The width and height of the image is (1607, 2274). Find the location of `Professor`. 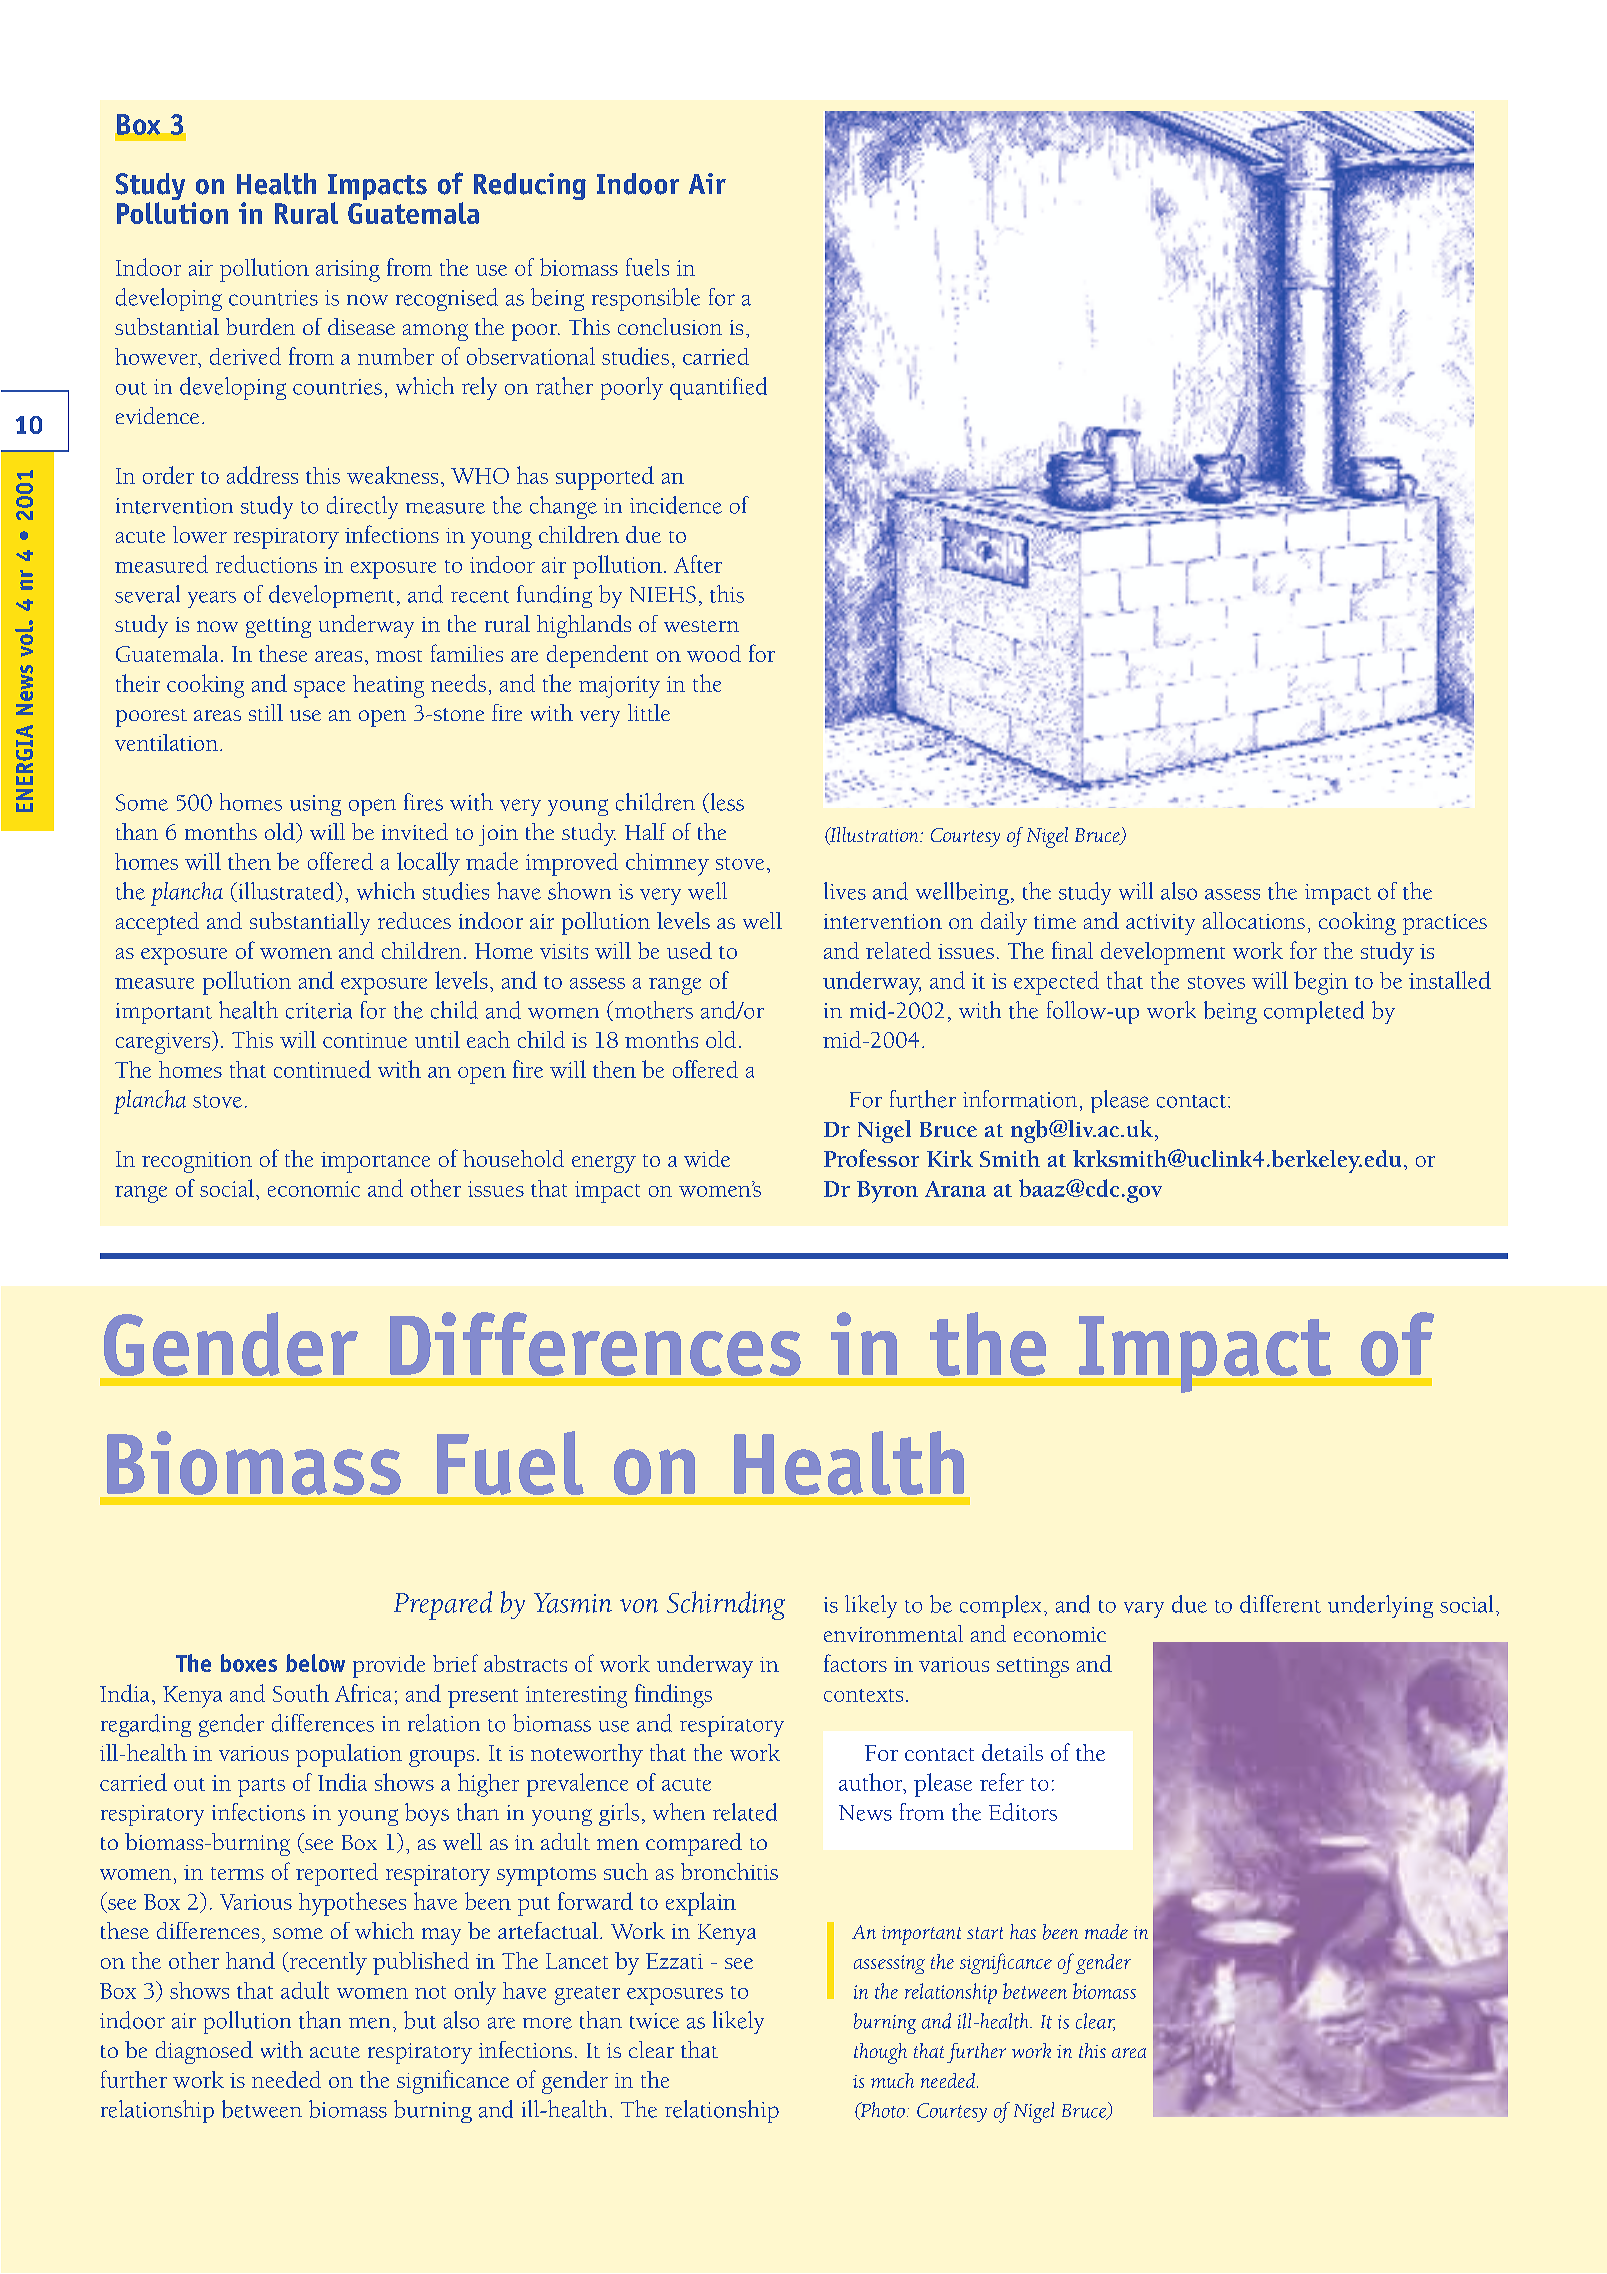

Professor is located at coordinates (871, 1158).
